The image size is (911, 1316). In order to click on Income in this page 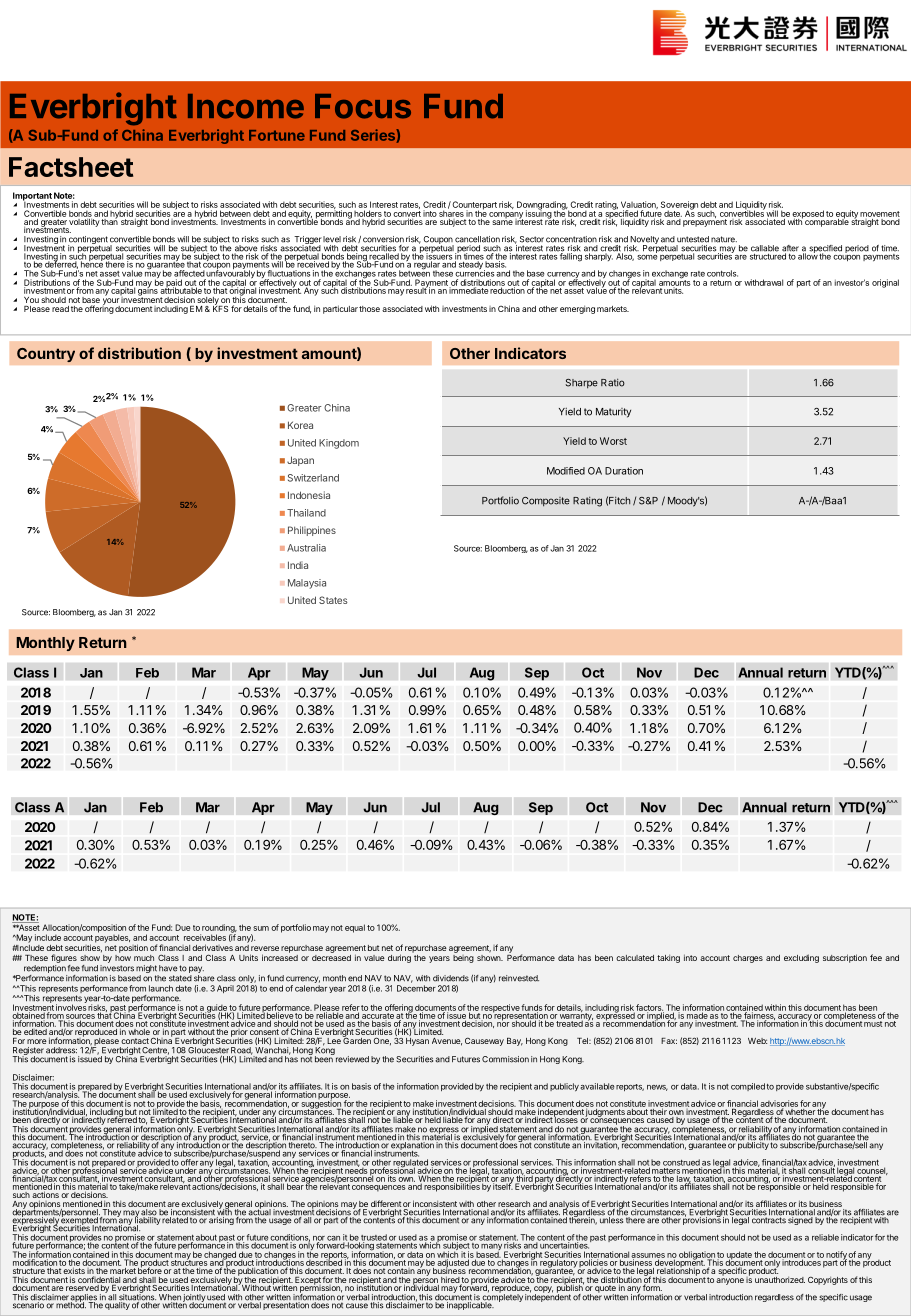, I will do `click(246, 106)`.
